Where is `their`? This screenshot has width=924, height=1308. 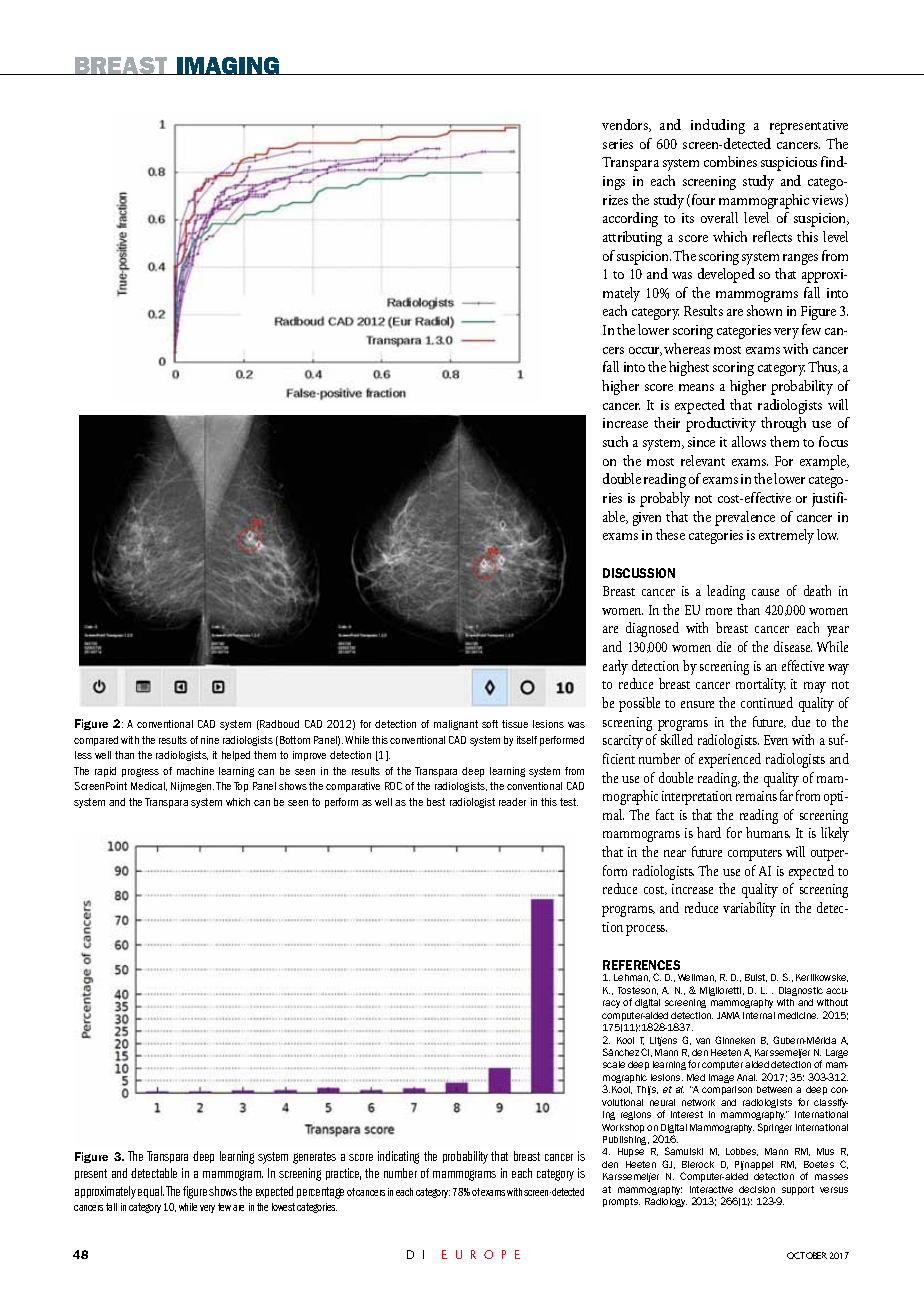 their is located at coordinates (667, 422).
